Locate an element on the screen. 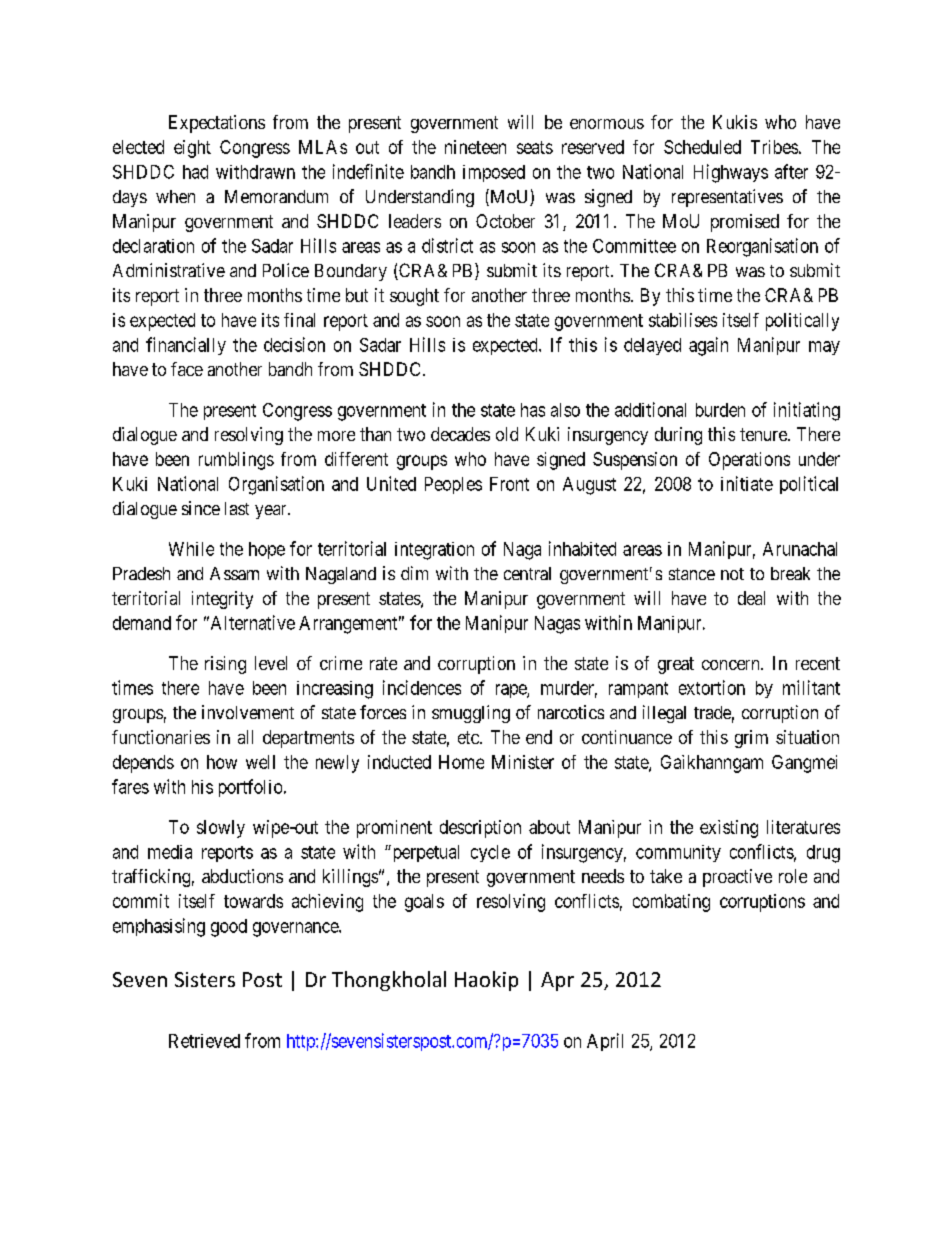 This screenshot has width=952, height=1233. nineteen is located at coordinates (475, 147).
